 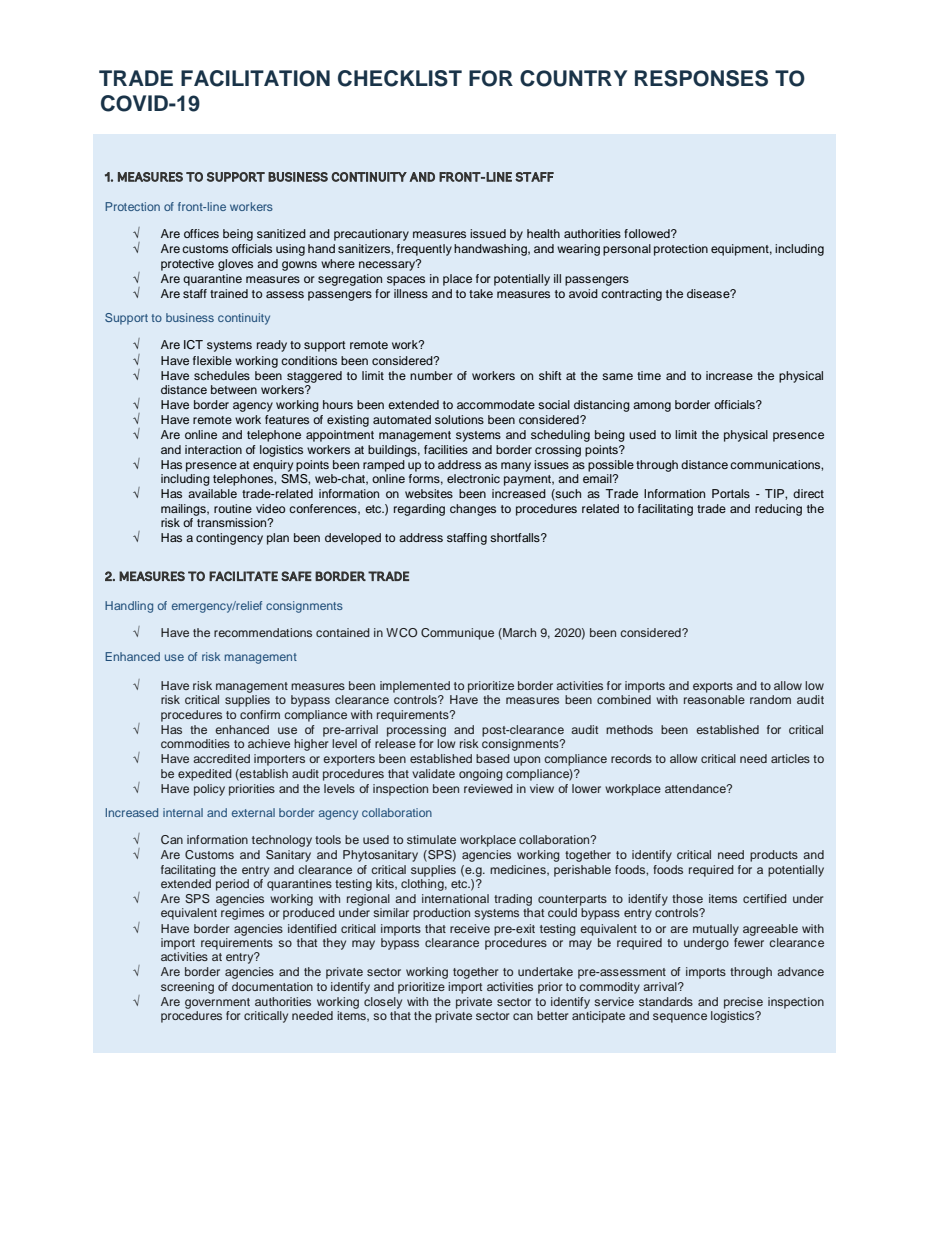 I want to click on RESPONSES, so click(x=701, y=78).
